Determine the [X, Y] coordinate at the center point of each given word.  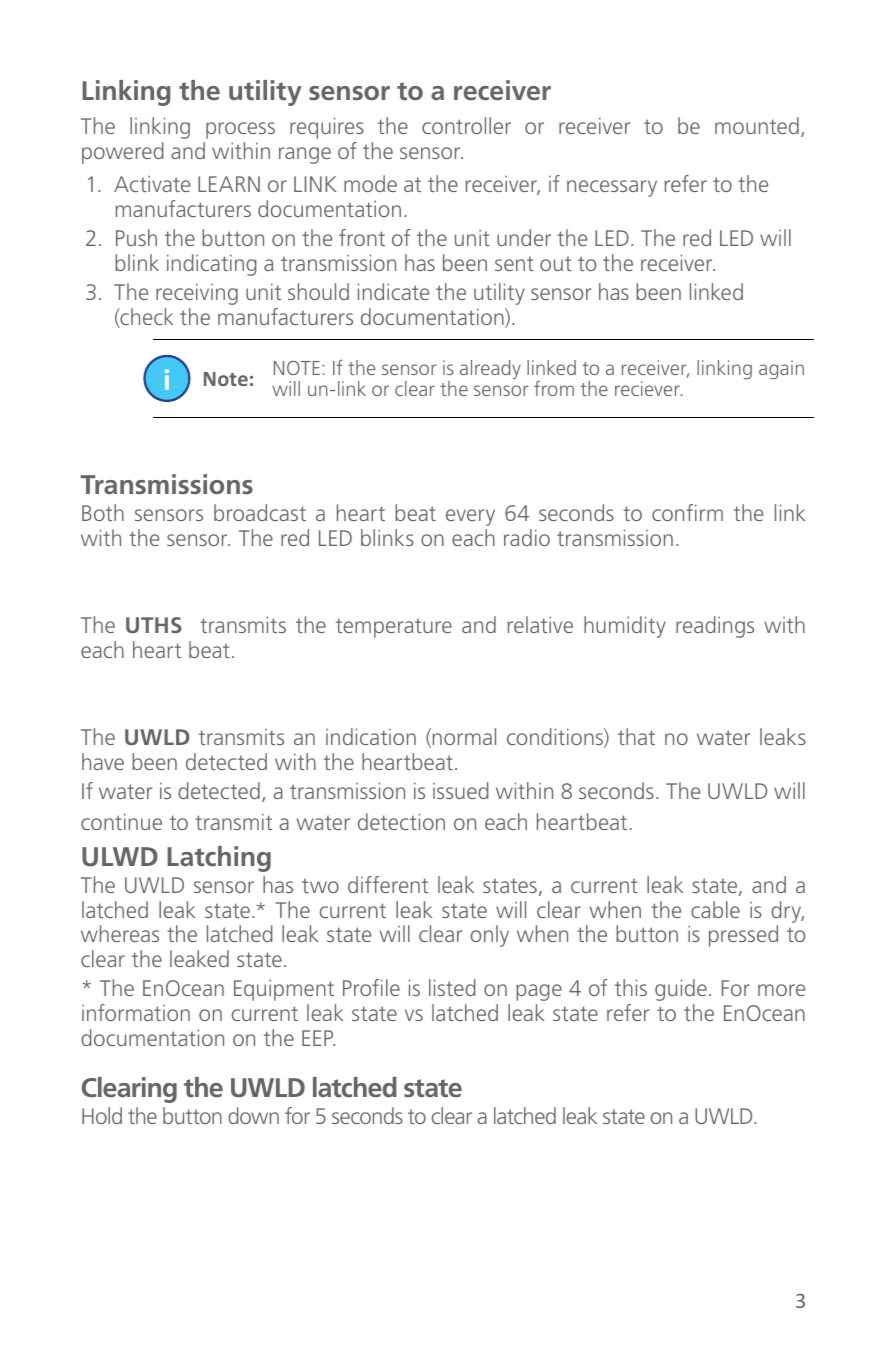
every [470, 517]
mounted [757, 125]
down [253, 1115]
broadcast [260, 512]
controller [466, 125]
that [636, 736]
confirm [687, 512]
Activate [152, 183]
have [103, 761]
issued [461, 790]
